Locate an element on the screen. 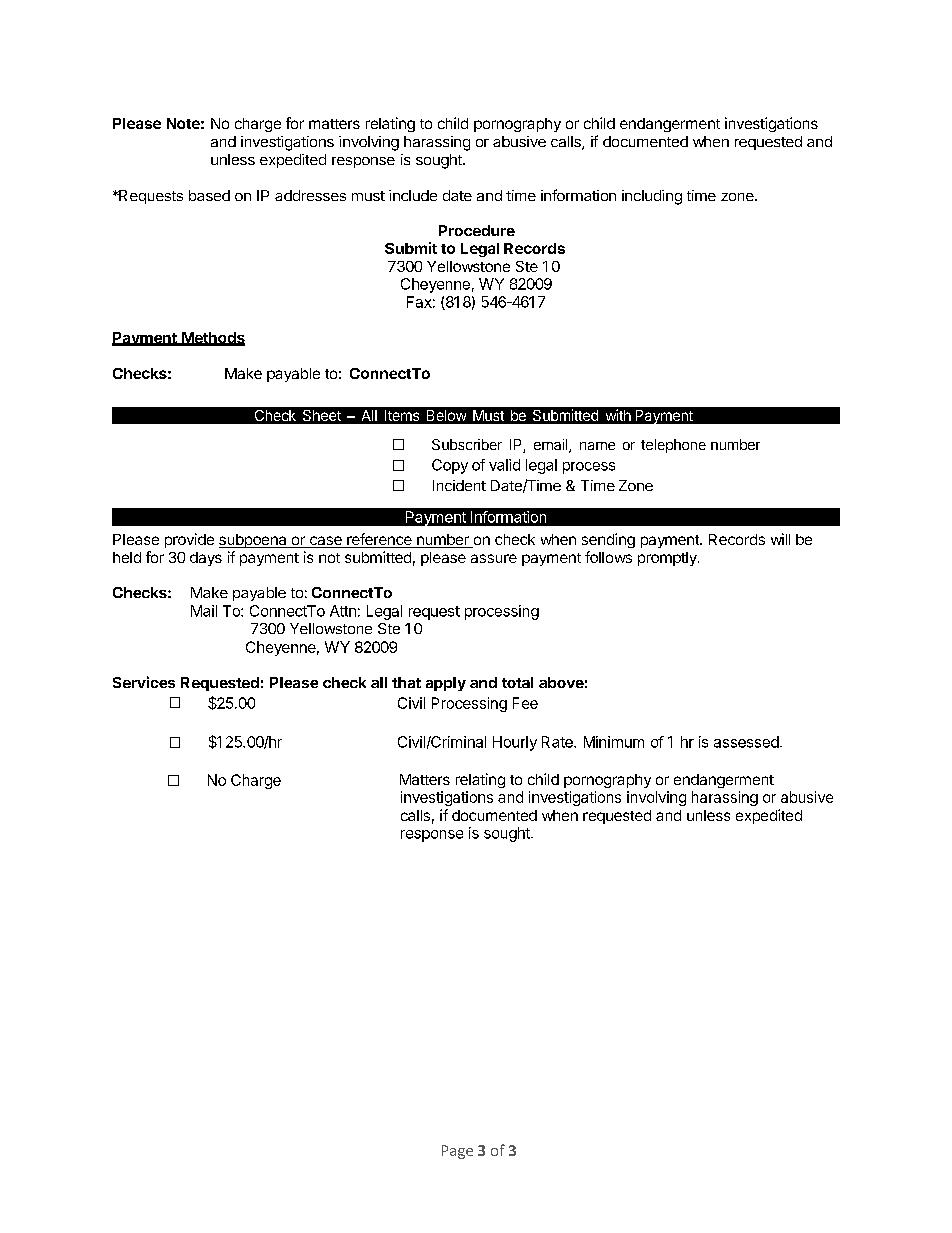 This screenshot has height=1233, width=952. Services is located at coordinates (144, 682).
